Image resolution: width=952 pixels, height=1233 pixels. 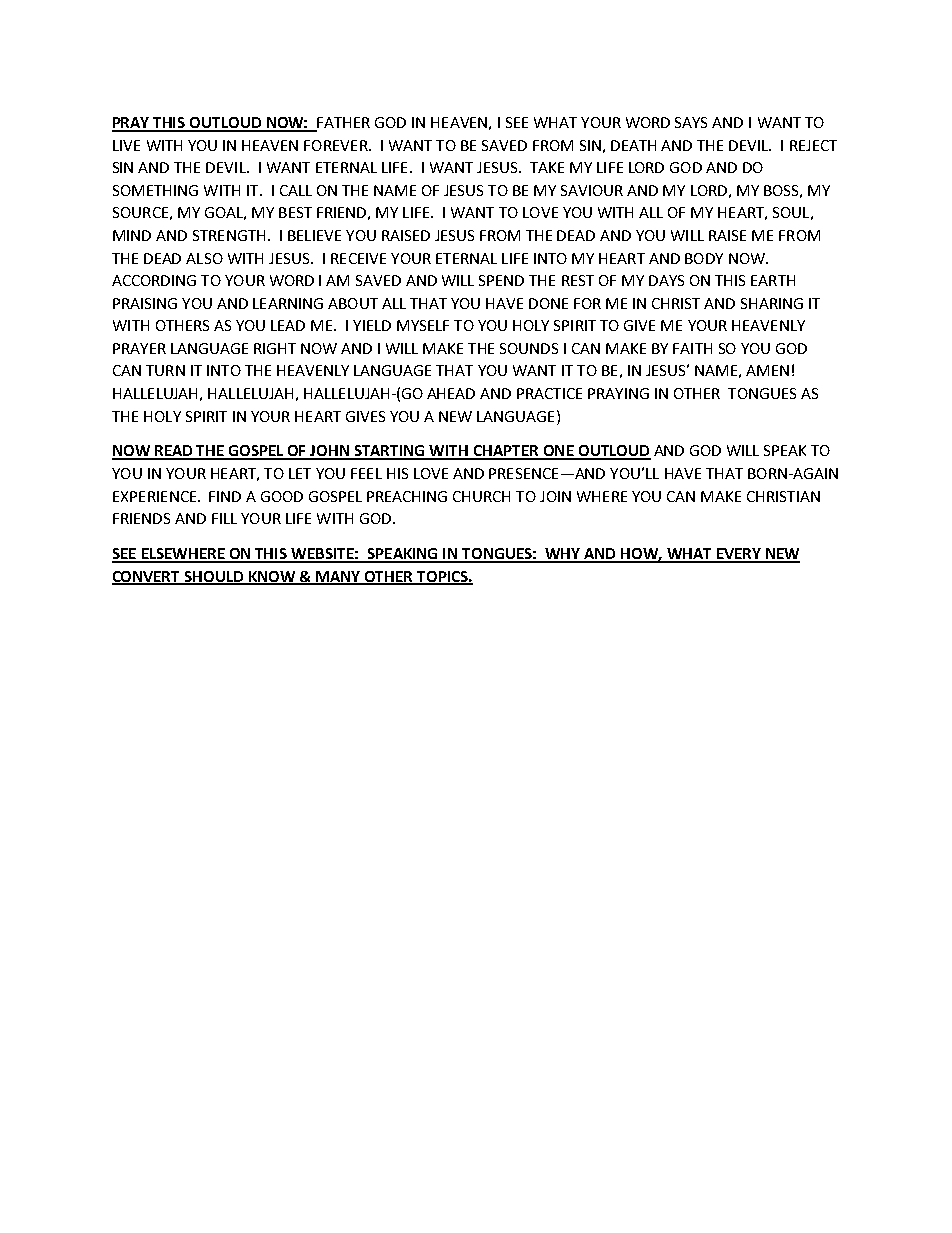 What do you see at coordinates (214, 577) in the screenshot?
I see `SHOULD` at bounding box center [214, 577].
